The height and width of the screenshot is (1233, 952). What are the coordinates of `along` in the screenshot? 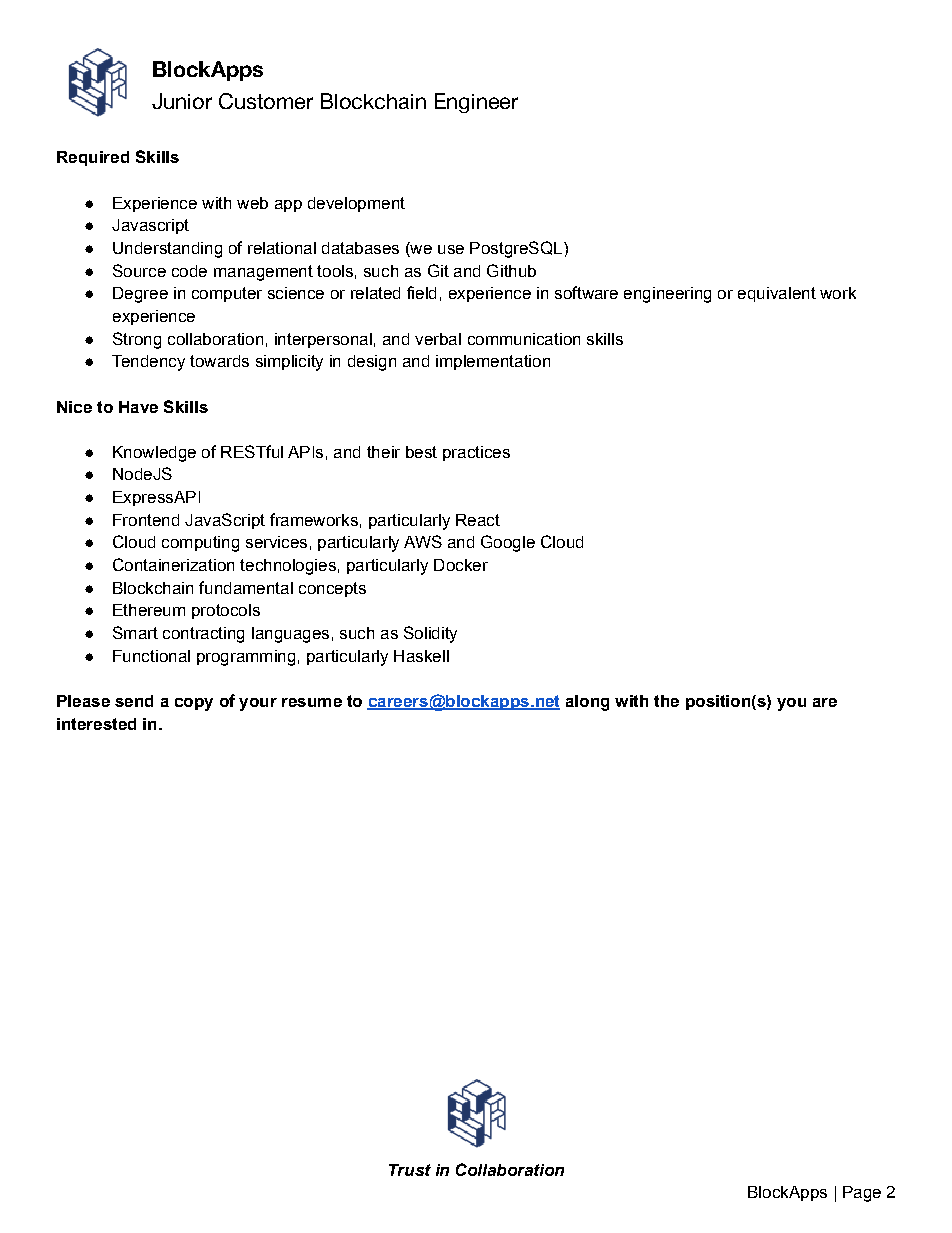 It's located at (587, 703).
